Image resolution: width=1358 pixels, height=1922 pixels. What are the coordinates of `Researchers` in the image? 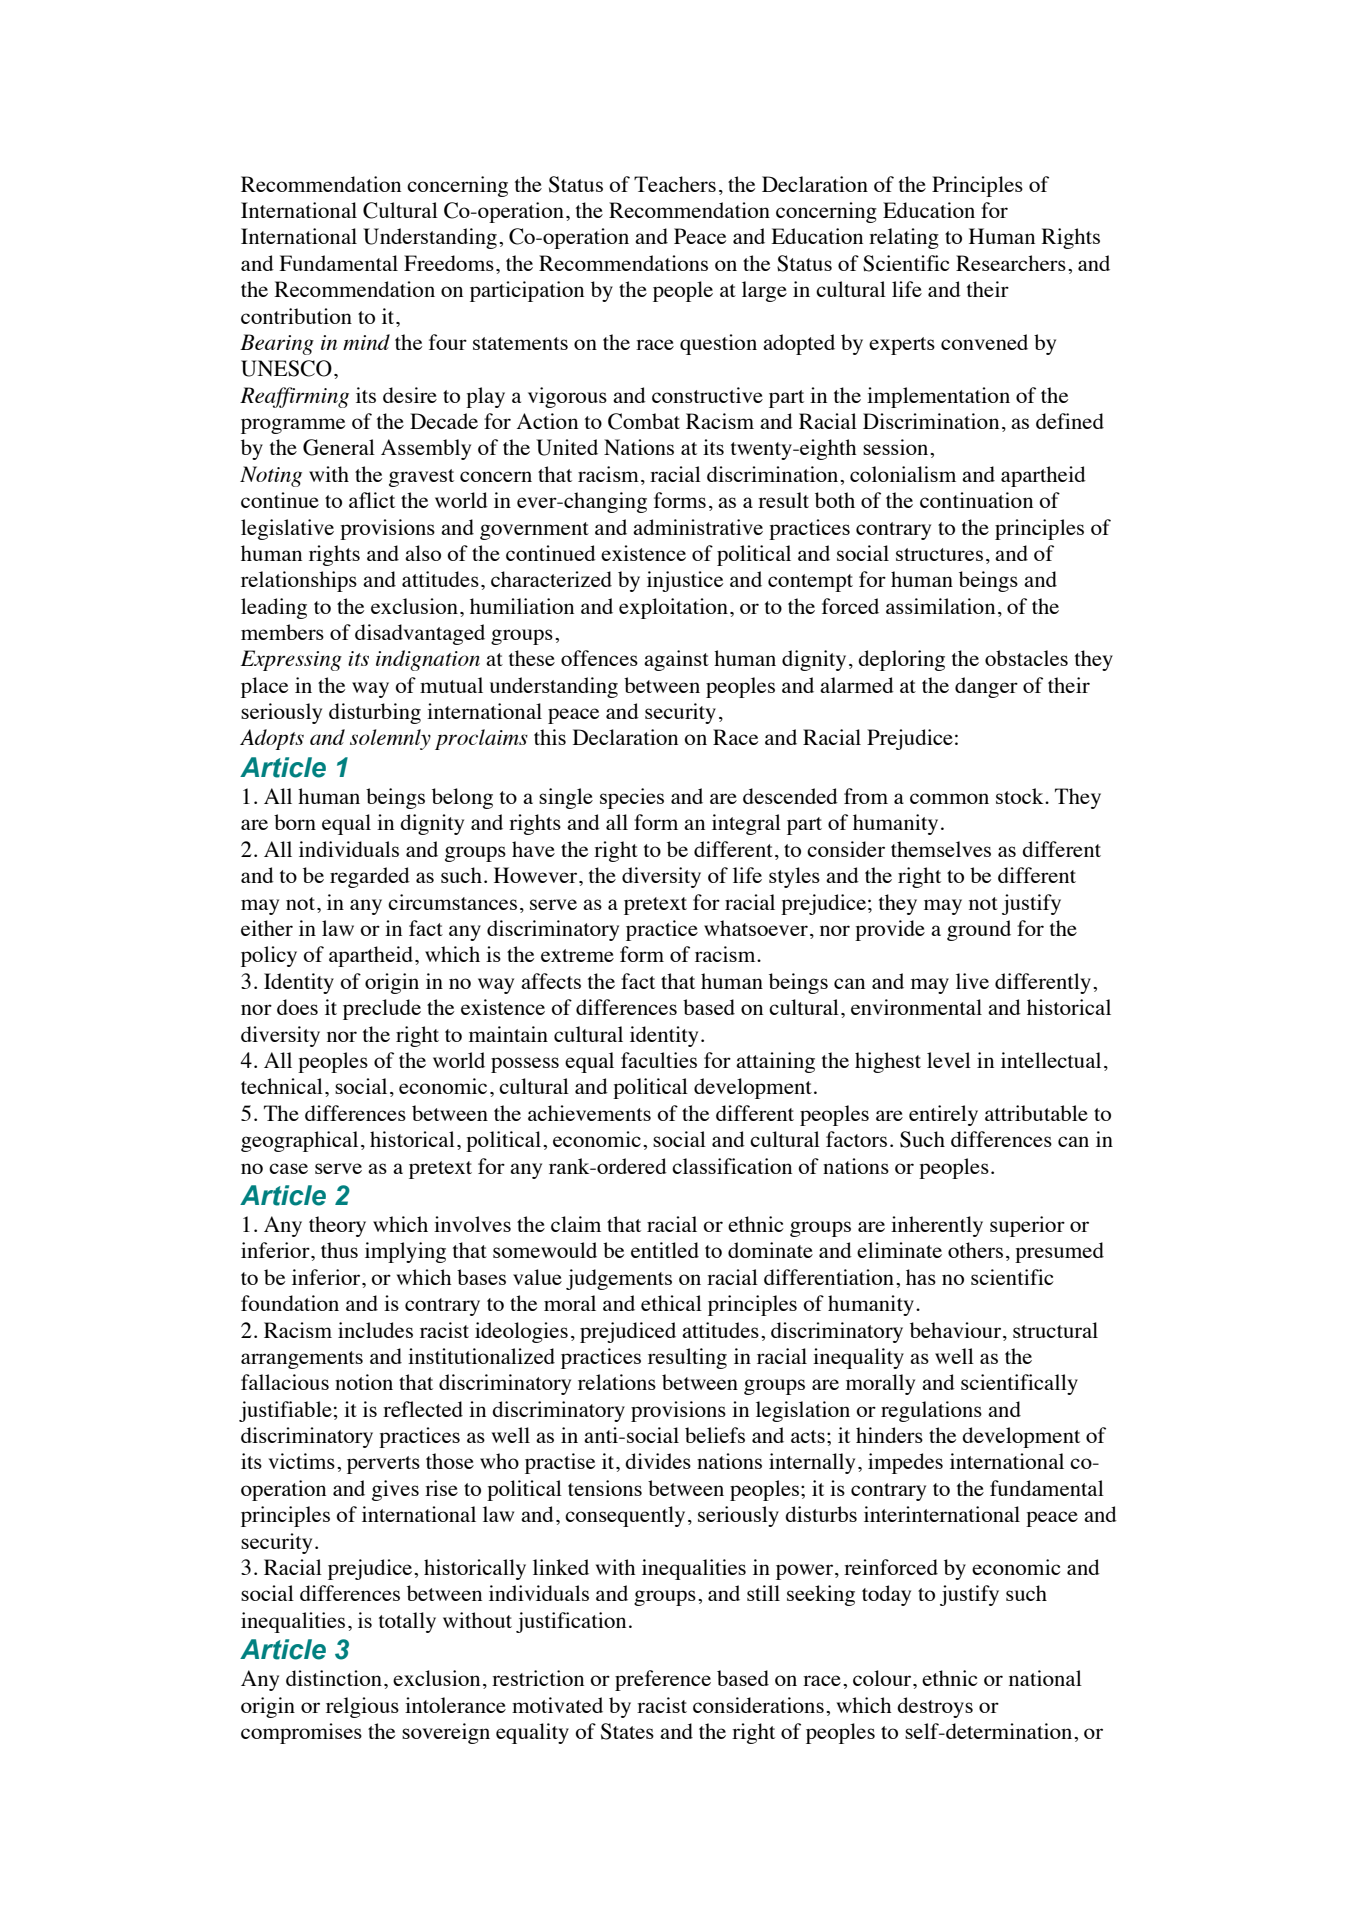 It's located at (1011, 263).
